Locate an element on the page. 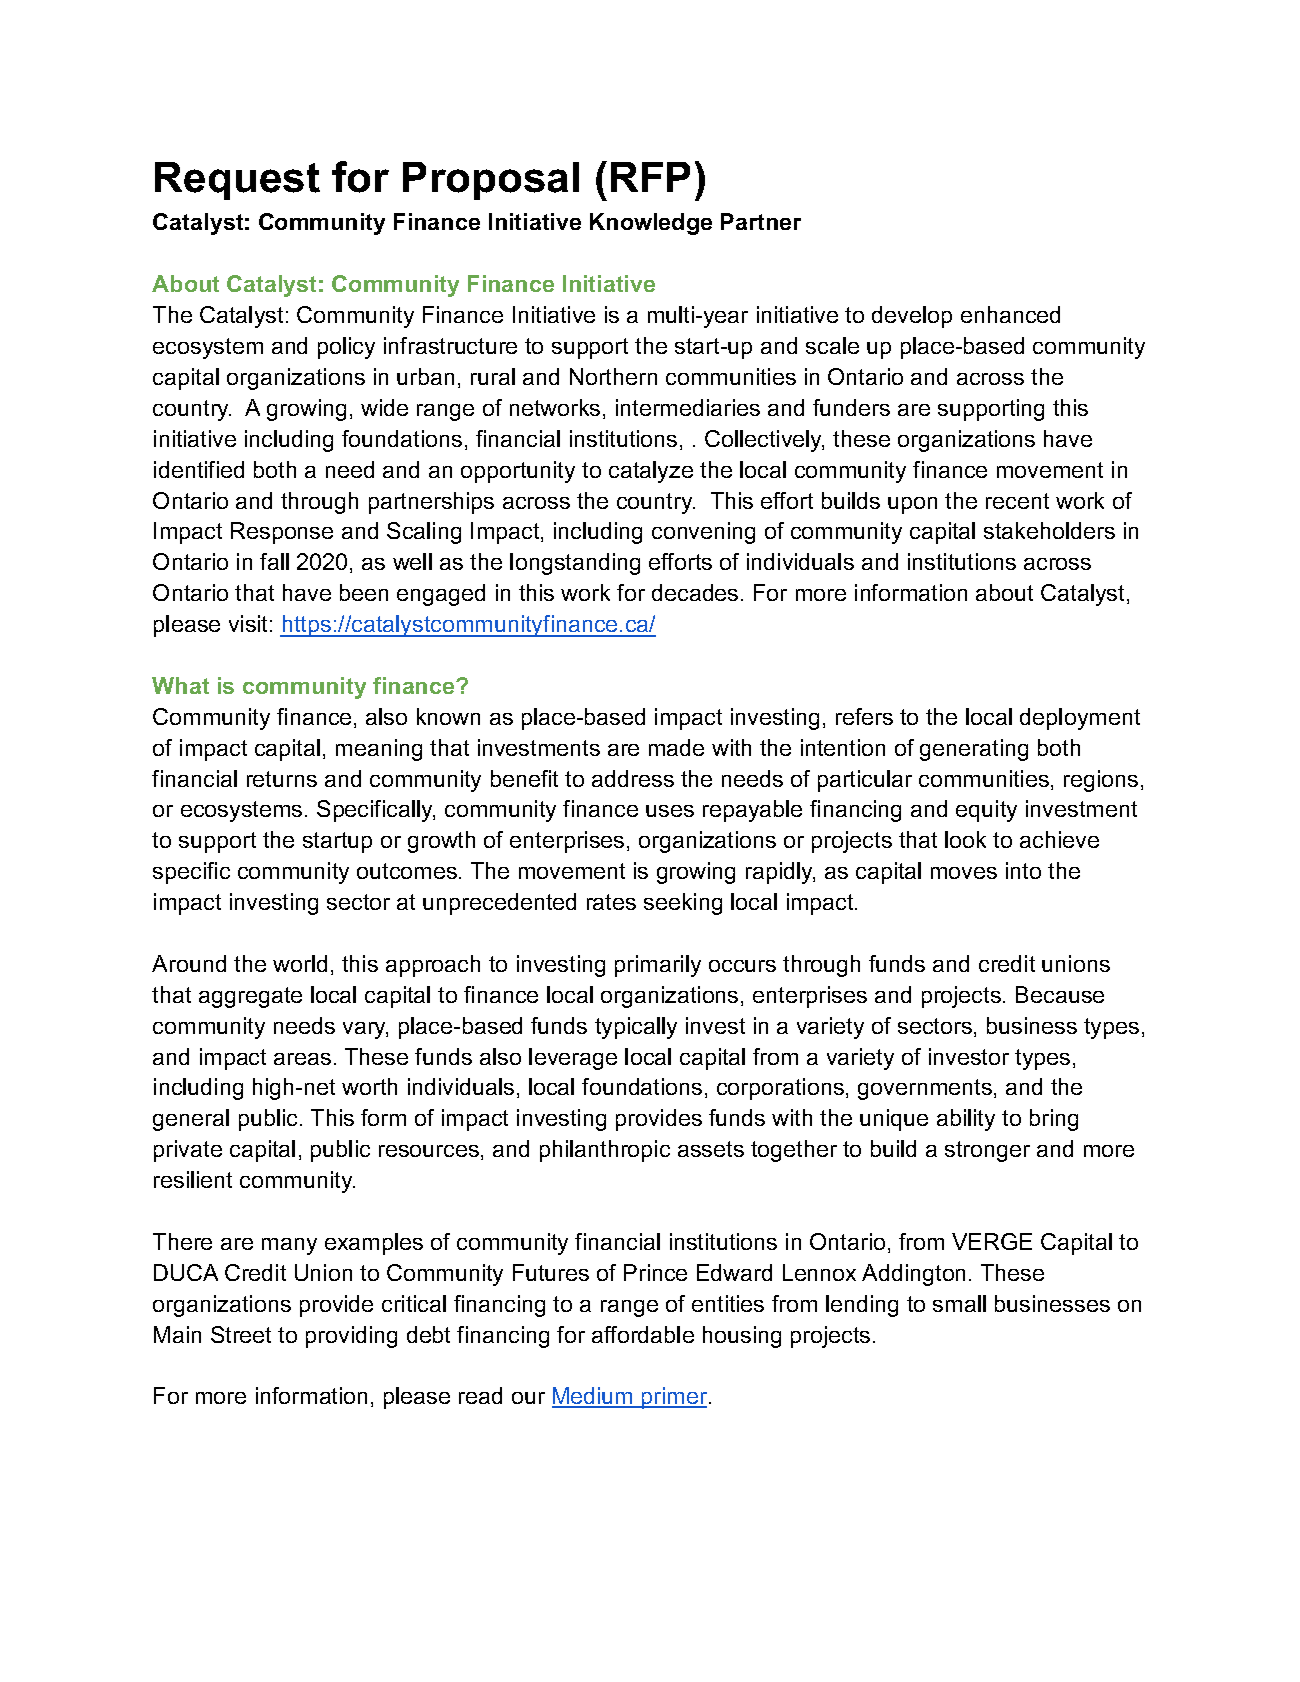 This page has height=1682, width=1300. decades is located at coordinates (695, 592).
